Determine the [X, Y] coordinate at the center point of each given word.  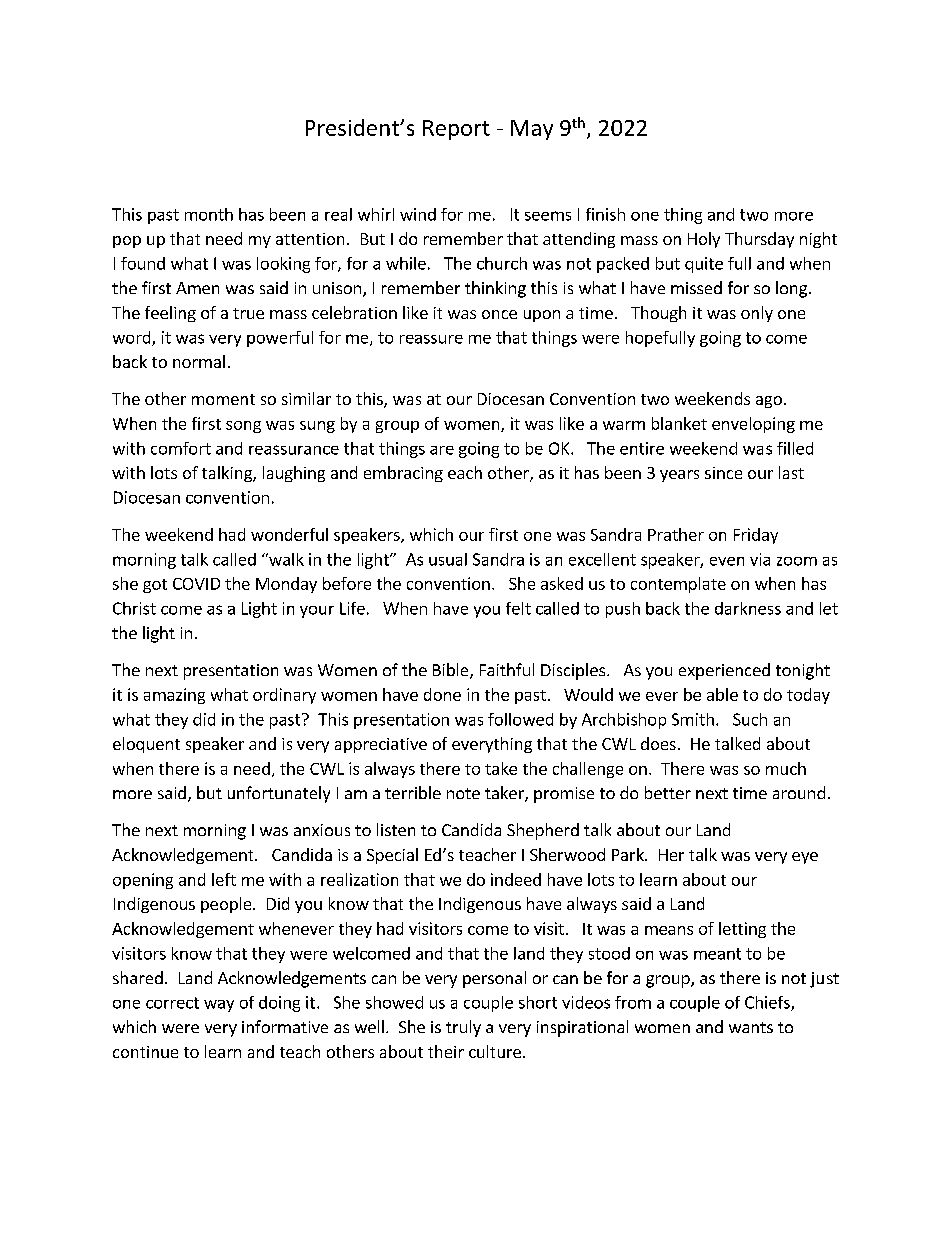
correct [172, 1003]
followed [520, 719]
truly [463, 1028]
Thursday [759, 240]
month [209, 214]
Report [456, 130]
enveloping [753, 425]
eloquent [146, 745]
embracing [403, 474]
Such [750, 719]
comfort [181, 448]
